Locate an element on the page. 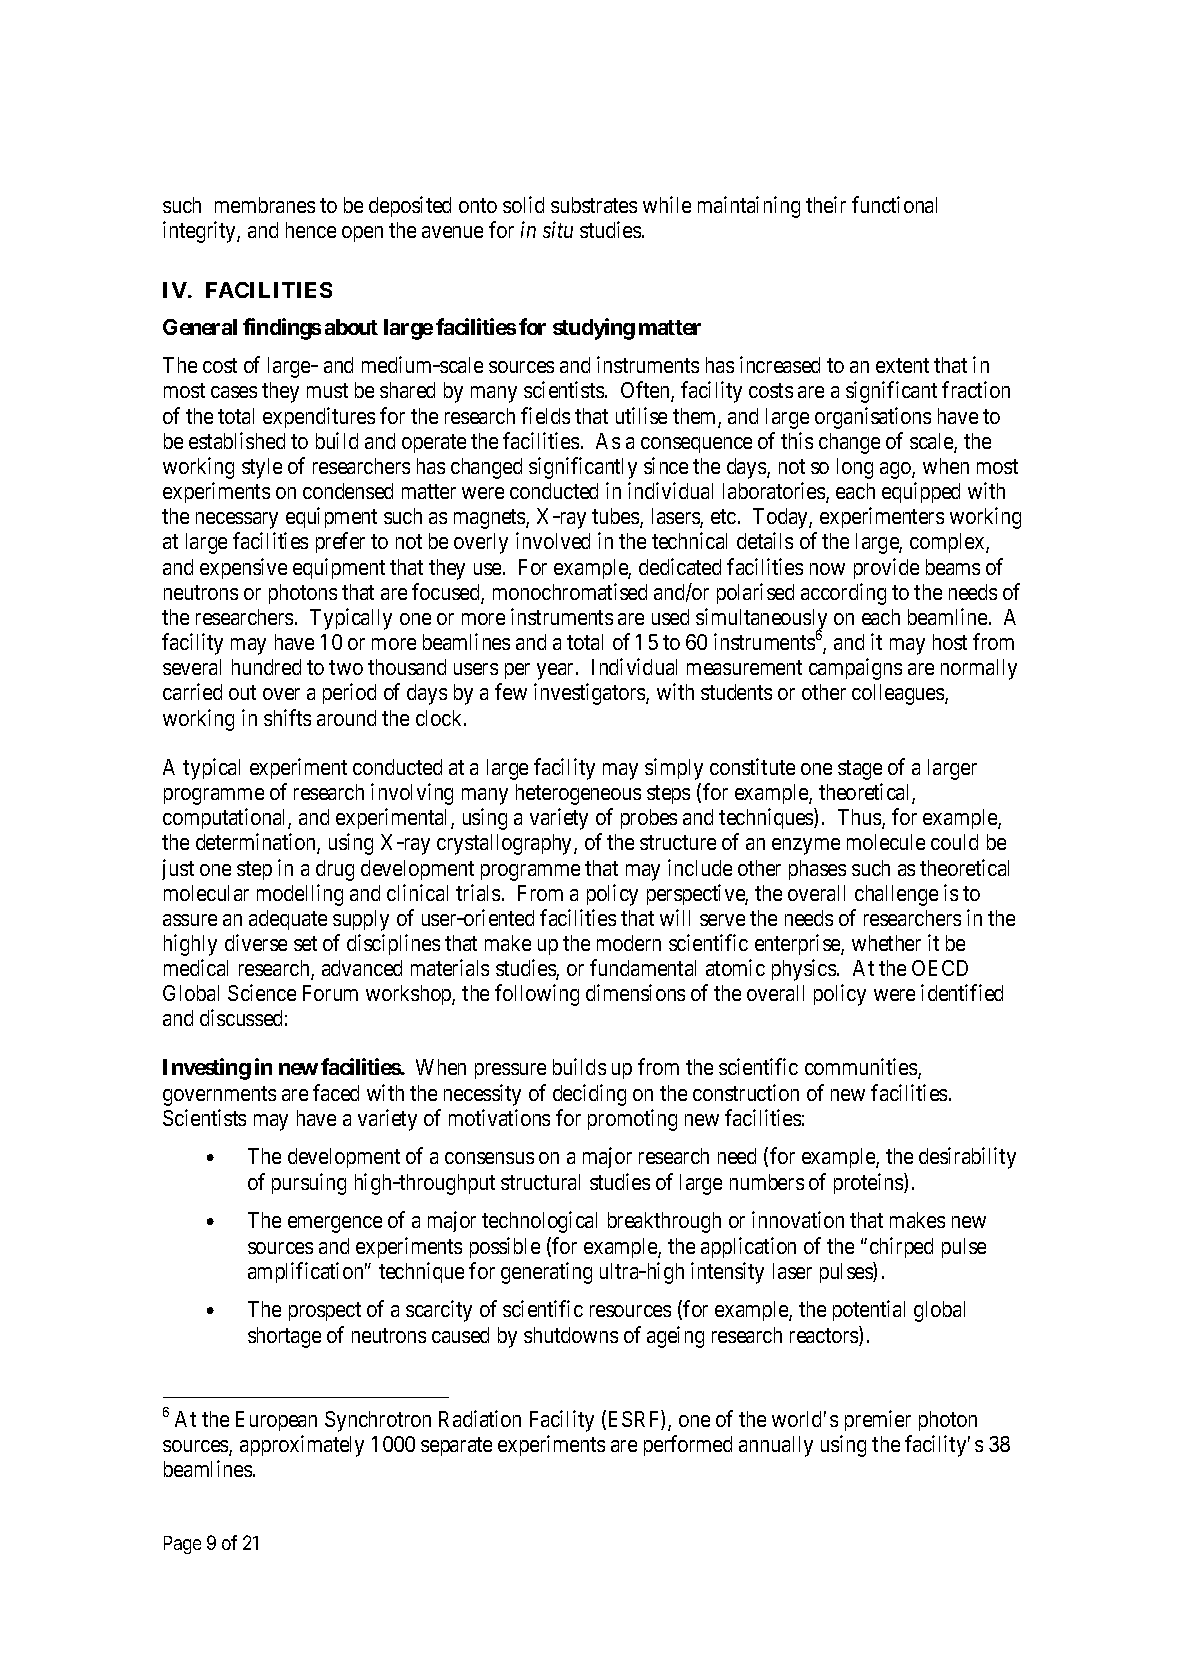 The height and width of the page is (1676, 1184). performed is located at coordinates (688, 1445).
